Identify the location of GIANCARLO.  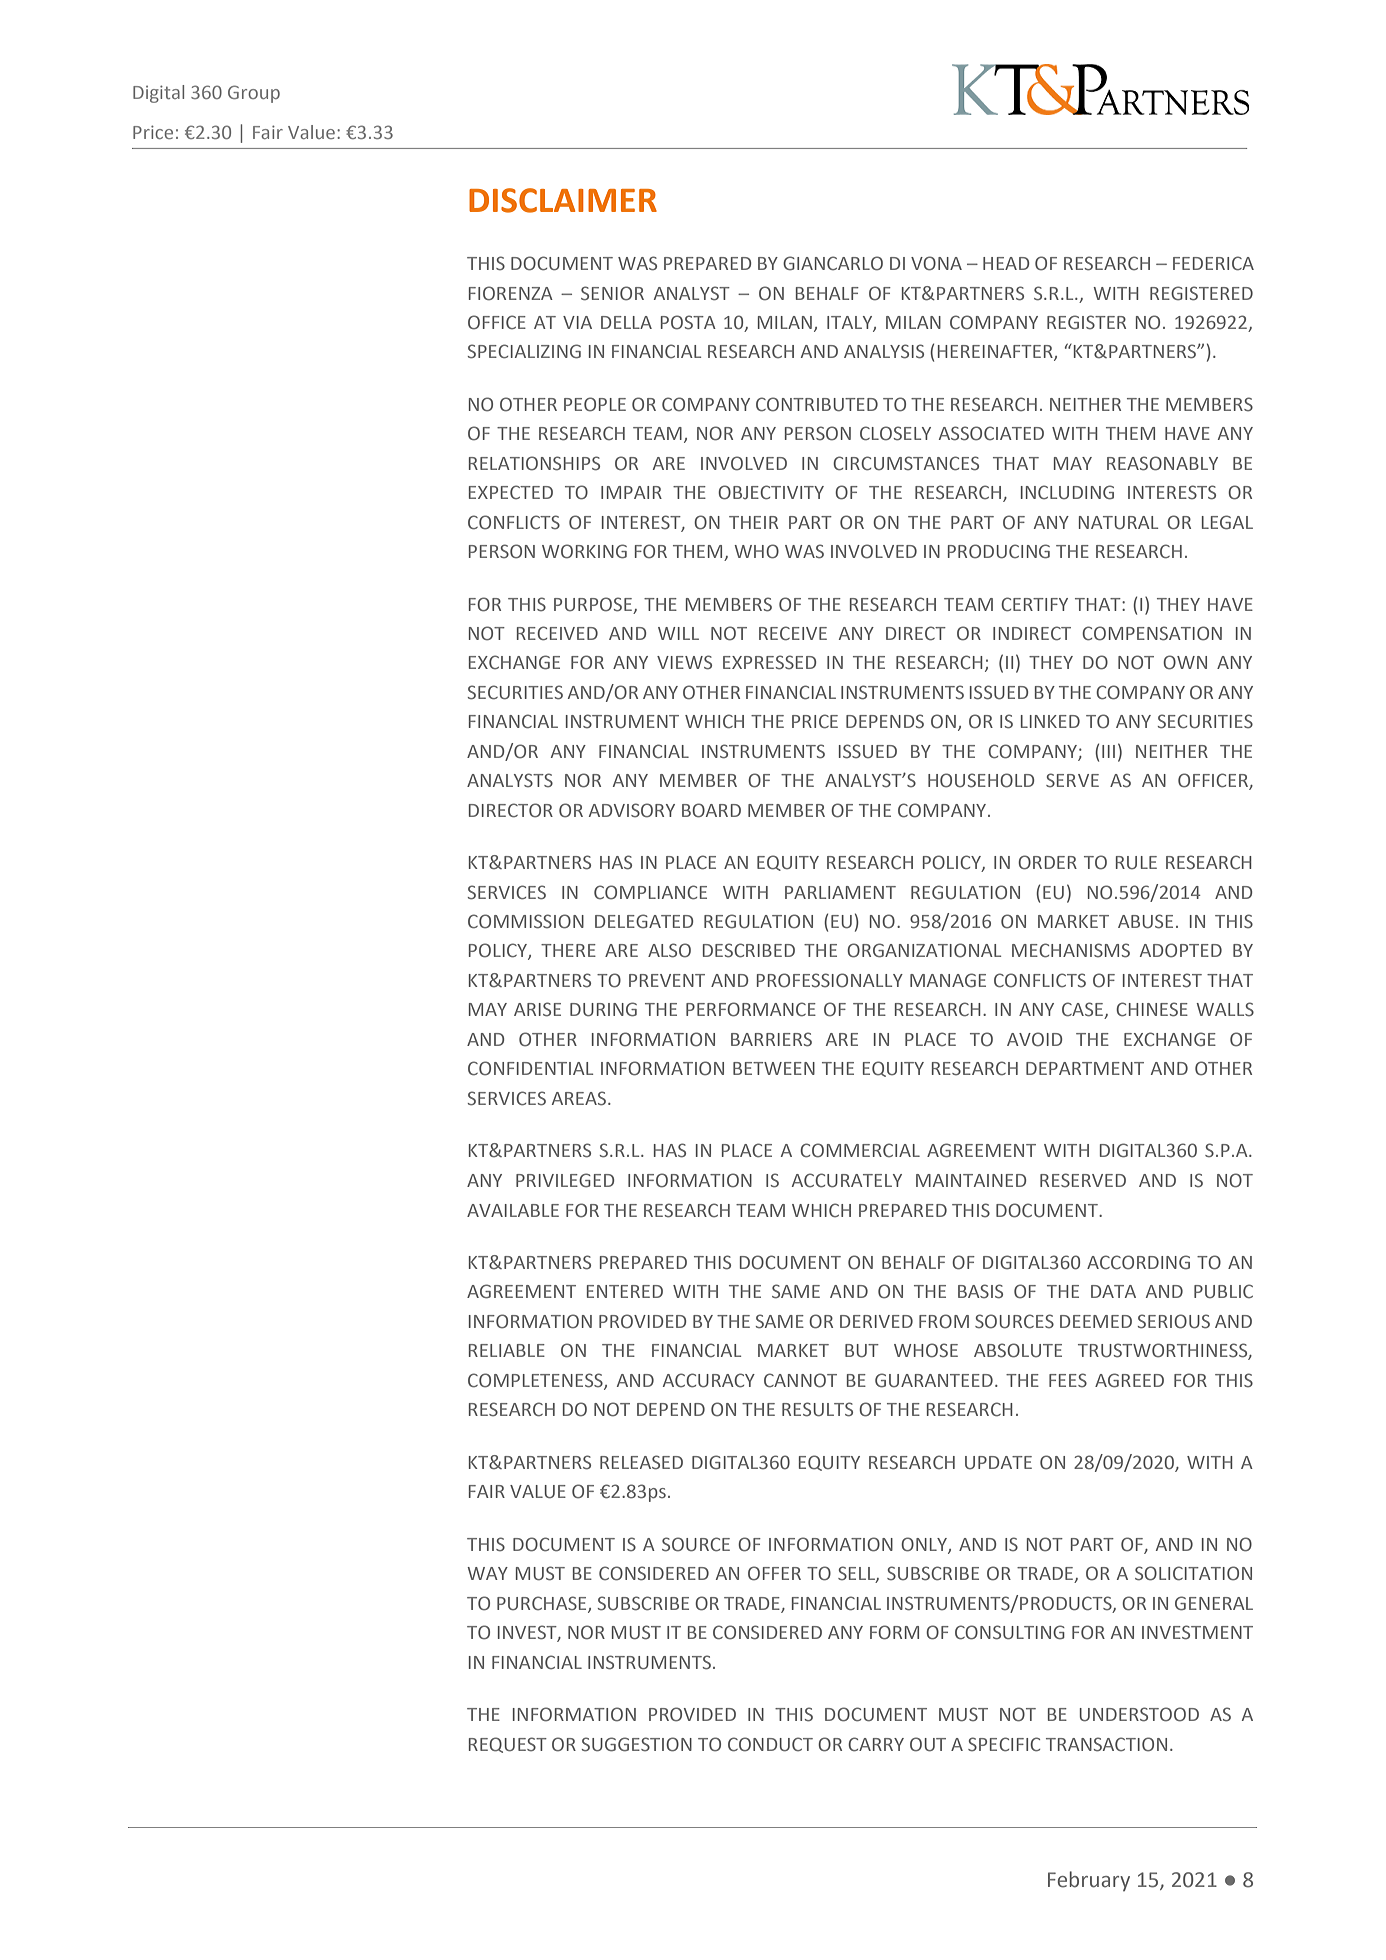
(833, 263).
